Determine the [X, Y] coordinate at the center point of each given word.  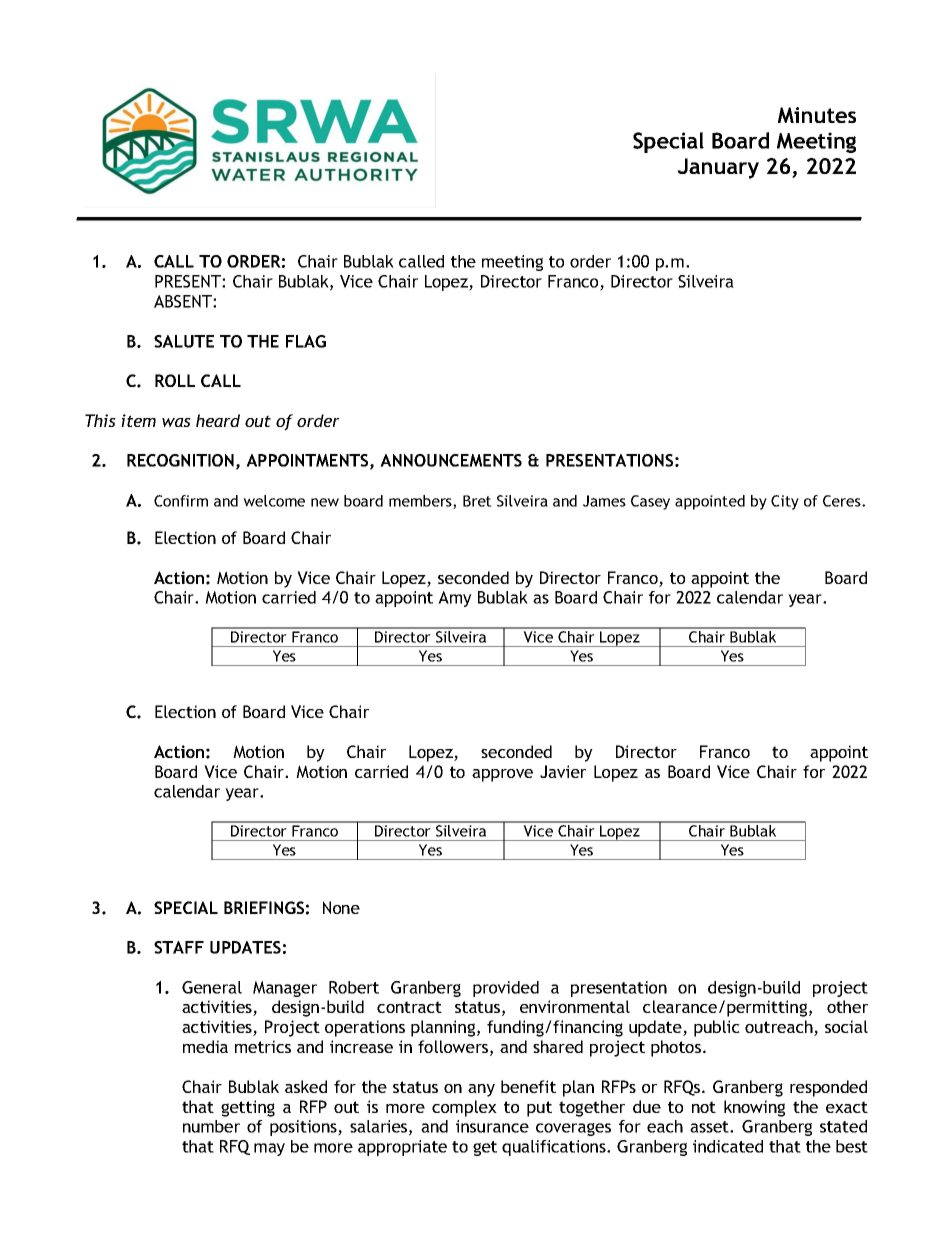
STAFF [179, 947]
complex [464, 1108]
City [785, 502]
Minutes [817, 115]
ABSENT [184, 301]
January [718, 168]
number [211, 1126]
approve [502, 775]
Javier [563, 771]
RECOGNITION [182, 461]
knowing [754, 1108]
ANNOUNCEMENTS [451, 460]
